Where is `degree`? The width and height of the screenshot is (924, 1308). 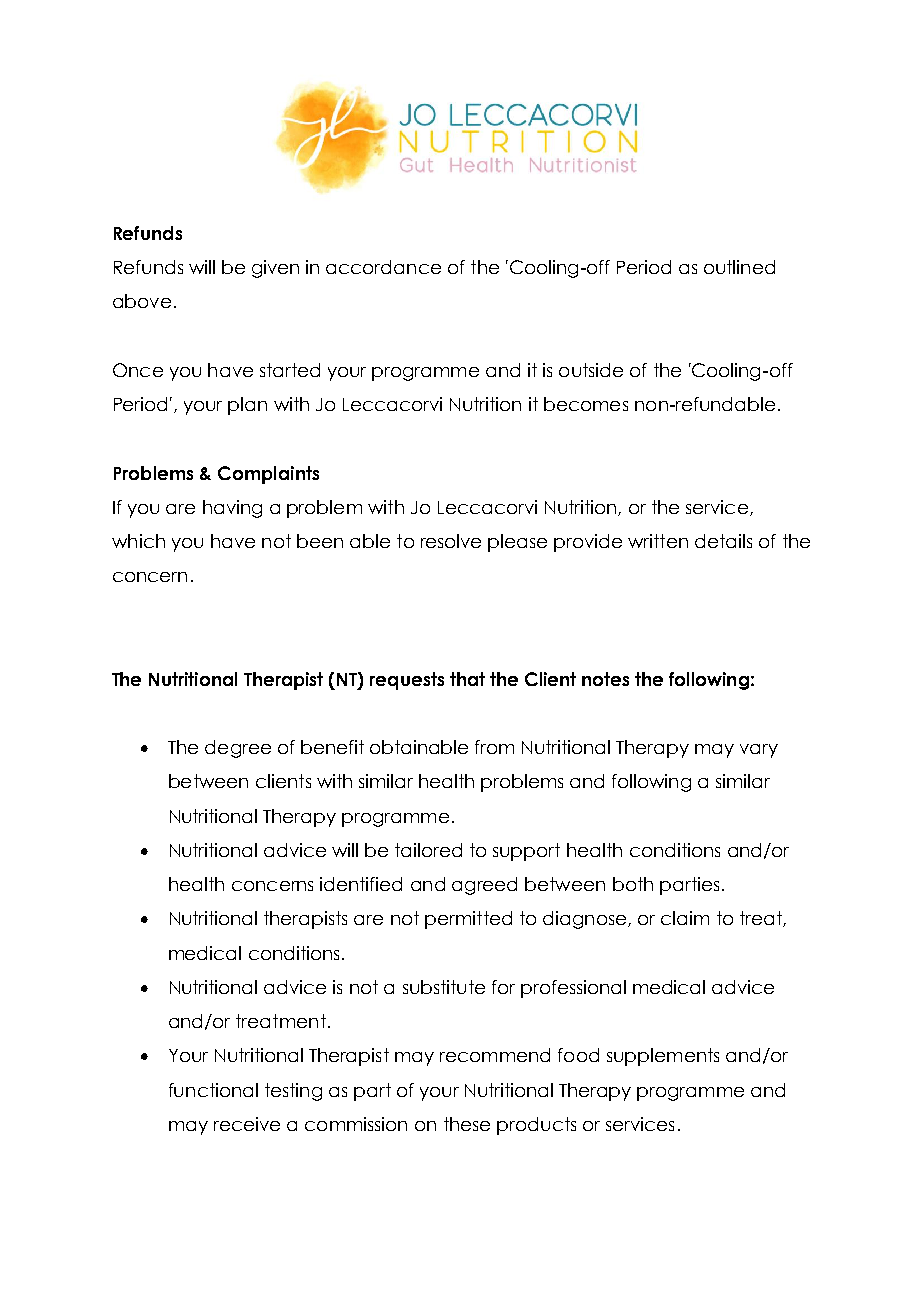 degree is located at coordinates (238, 749).
